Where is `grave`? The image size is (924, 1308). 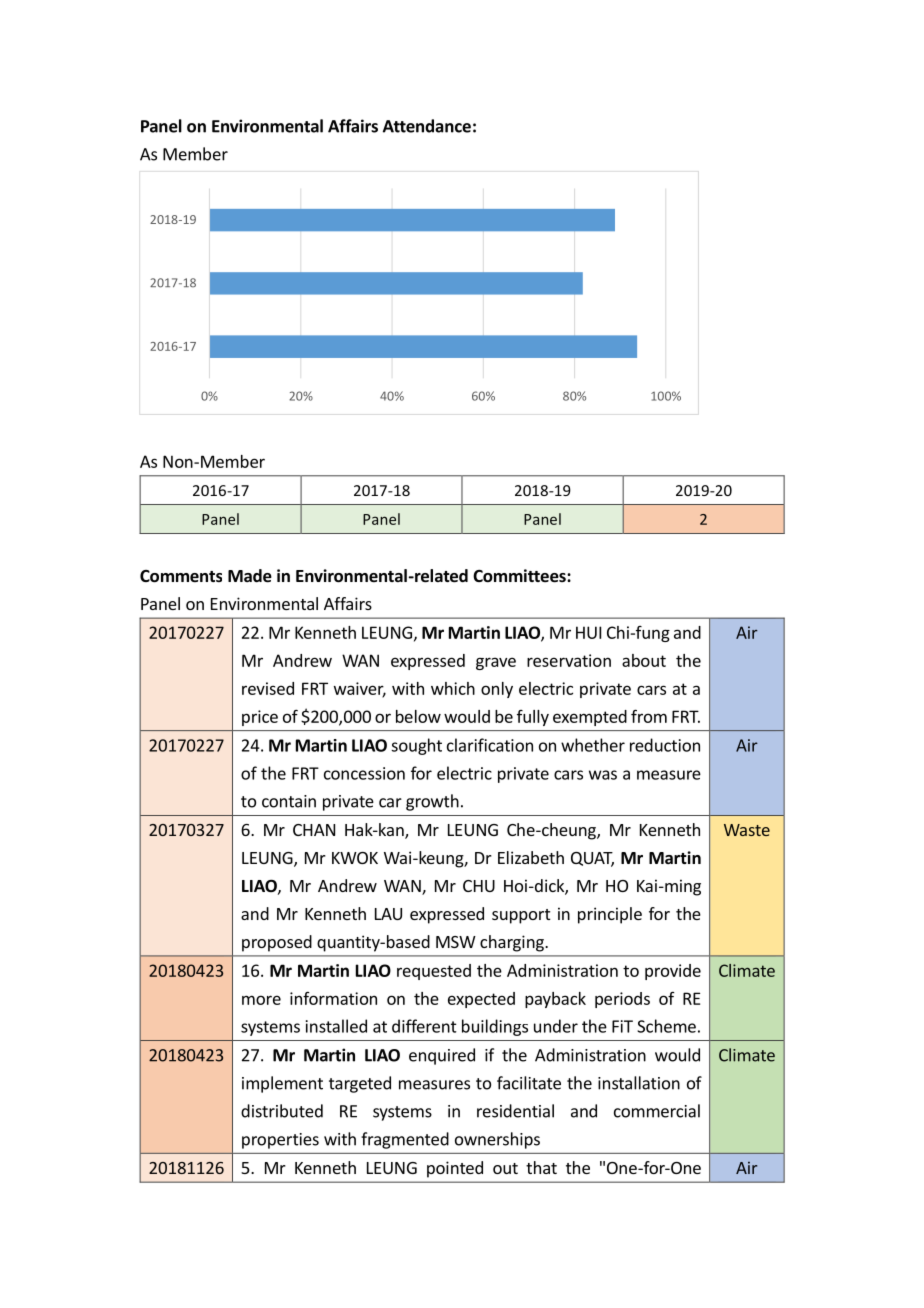 grave is located at coordinates (496, 663).
